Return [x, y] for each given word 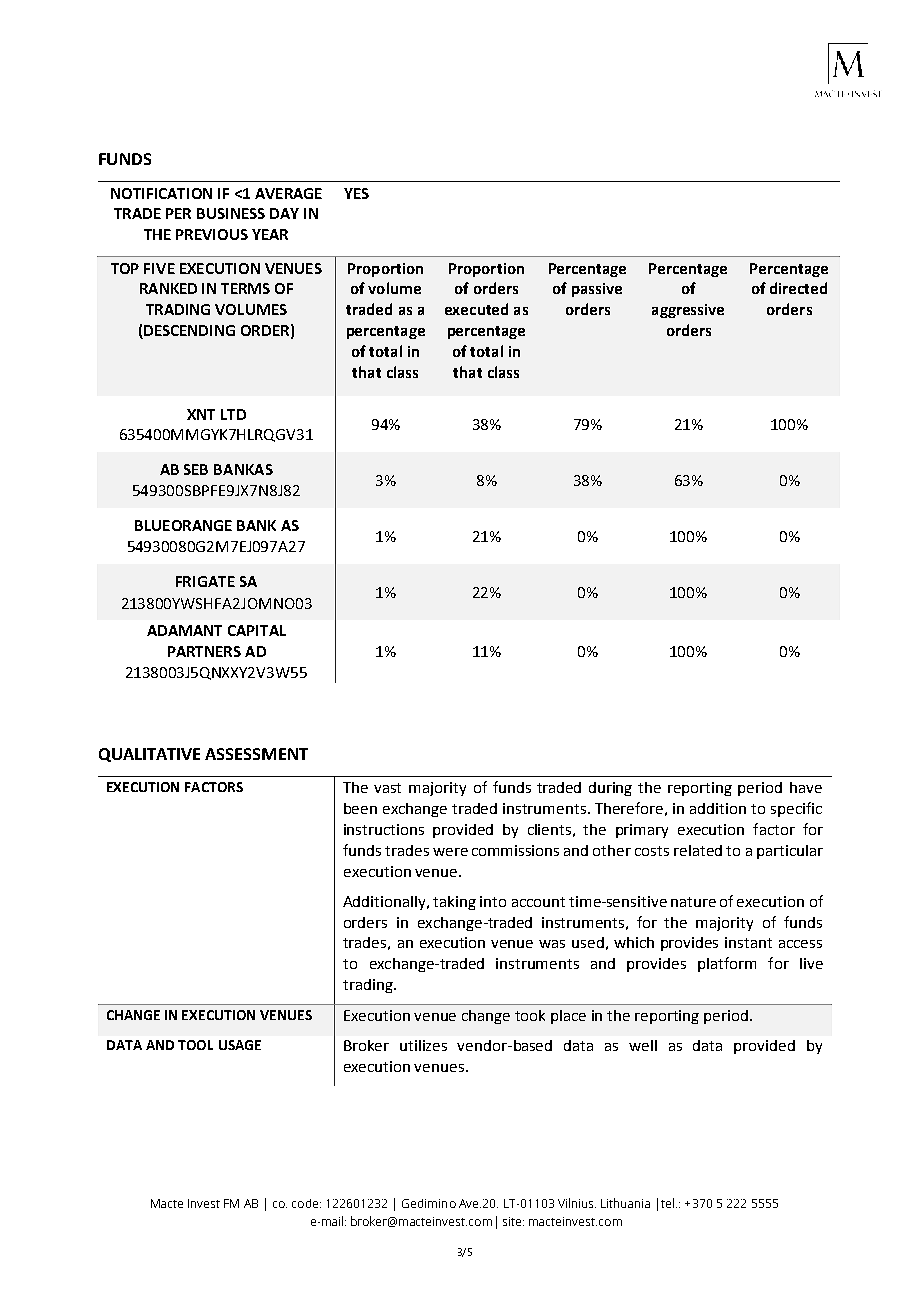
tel [669, 1203]
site [513, 1221]
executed [476, 309]
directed [798, 288]
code [306, 1203]
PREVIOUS [212, 234]
